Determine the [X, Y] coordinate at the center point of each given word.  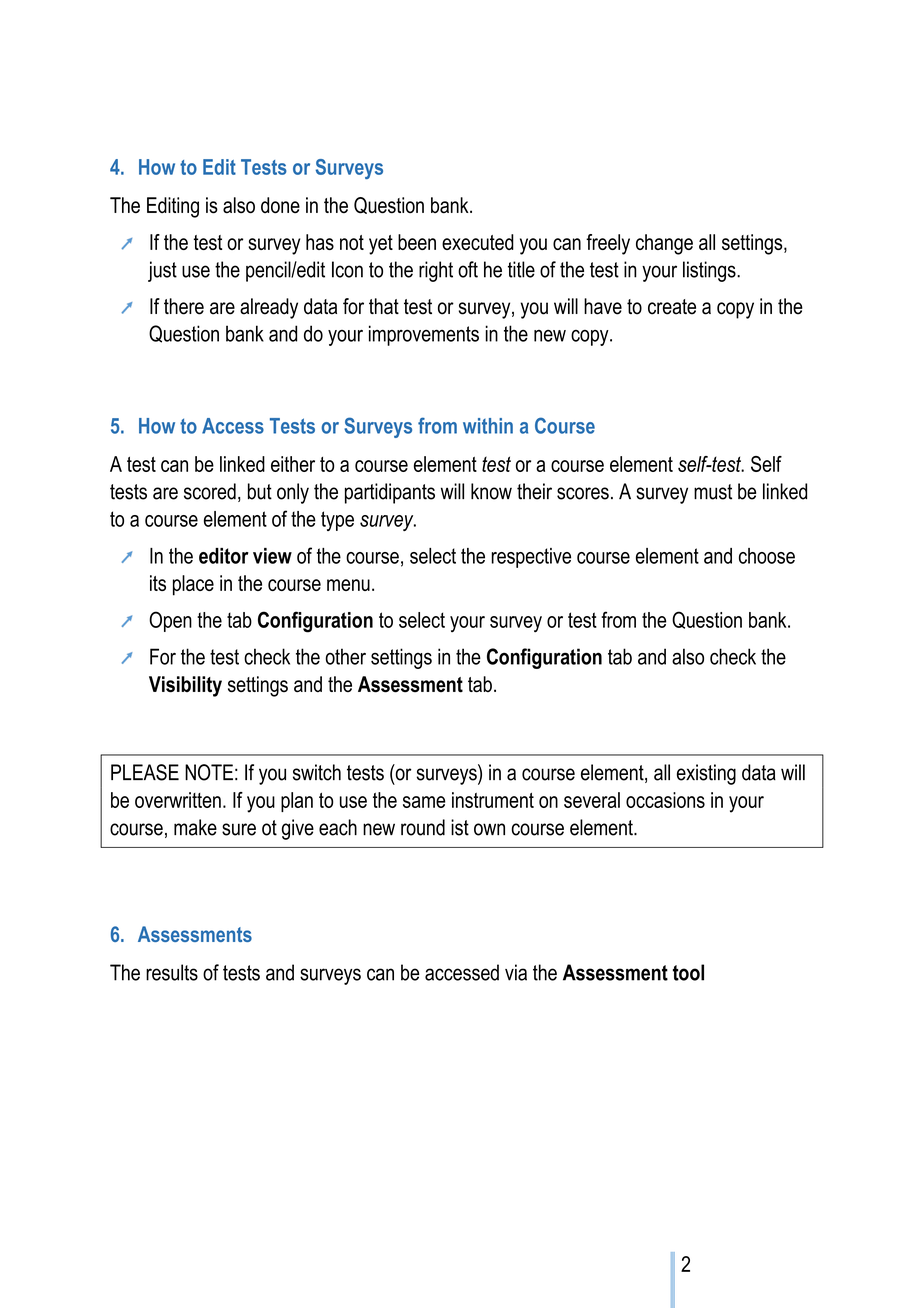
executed [478, 242]
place [193, 585]
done [280, 205]
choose [767, 556]
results [172, 972]
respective [531, 558]
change [664, 244]
